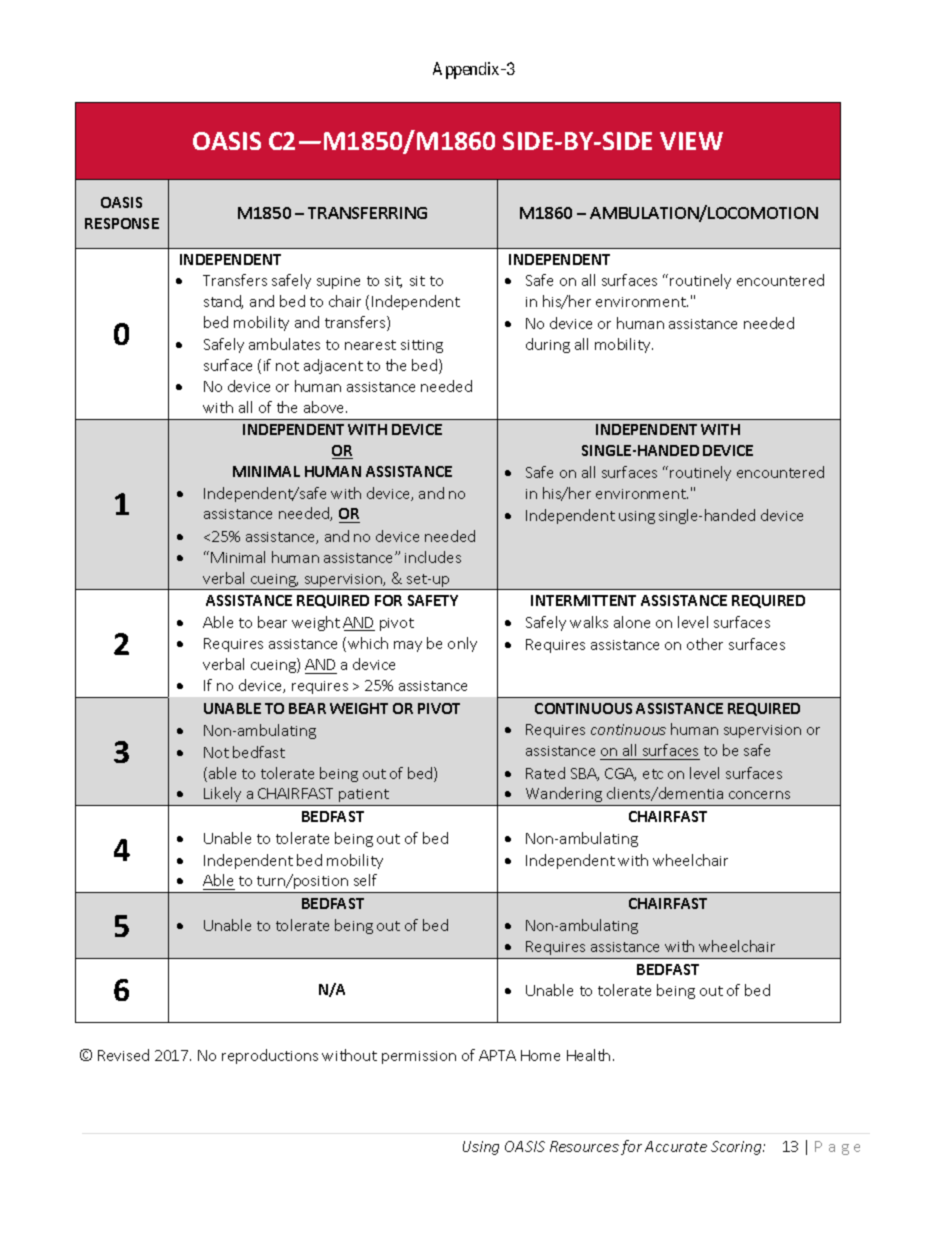 This screenshot has width=952, height=1233. Describe the element at coordinates (759, 795) in the screenshot. I see `concerns` at that location.
